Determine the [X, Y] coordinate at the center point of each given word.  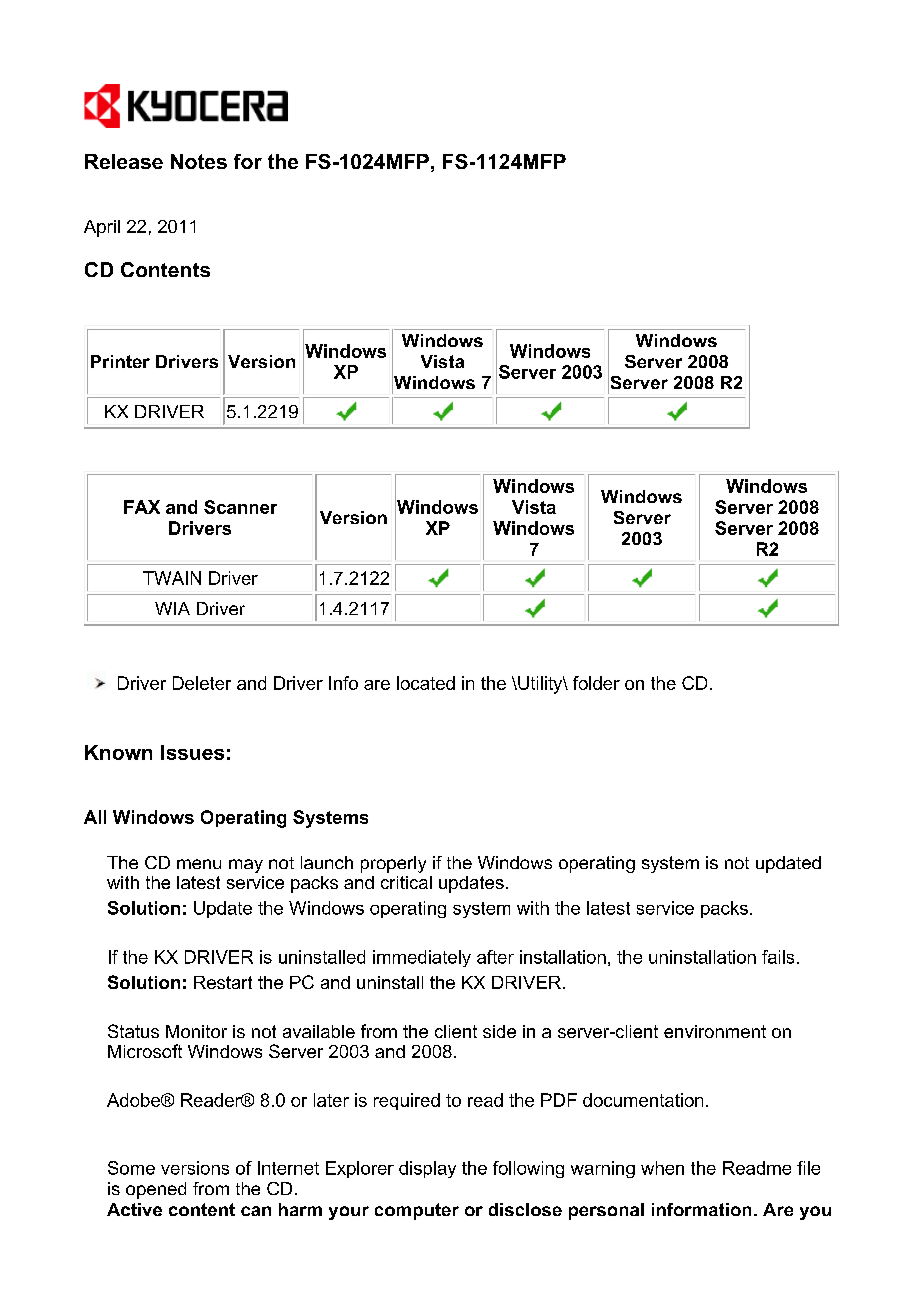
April [102, 228]
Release [124, 161]
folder [596, 683]
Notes [199, 161]
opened [156, 1190]
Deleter [202, 683]
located [426, 683]
